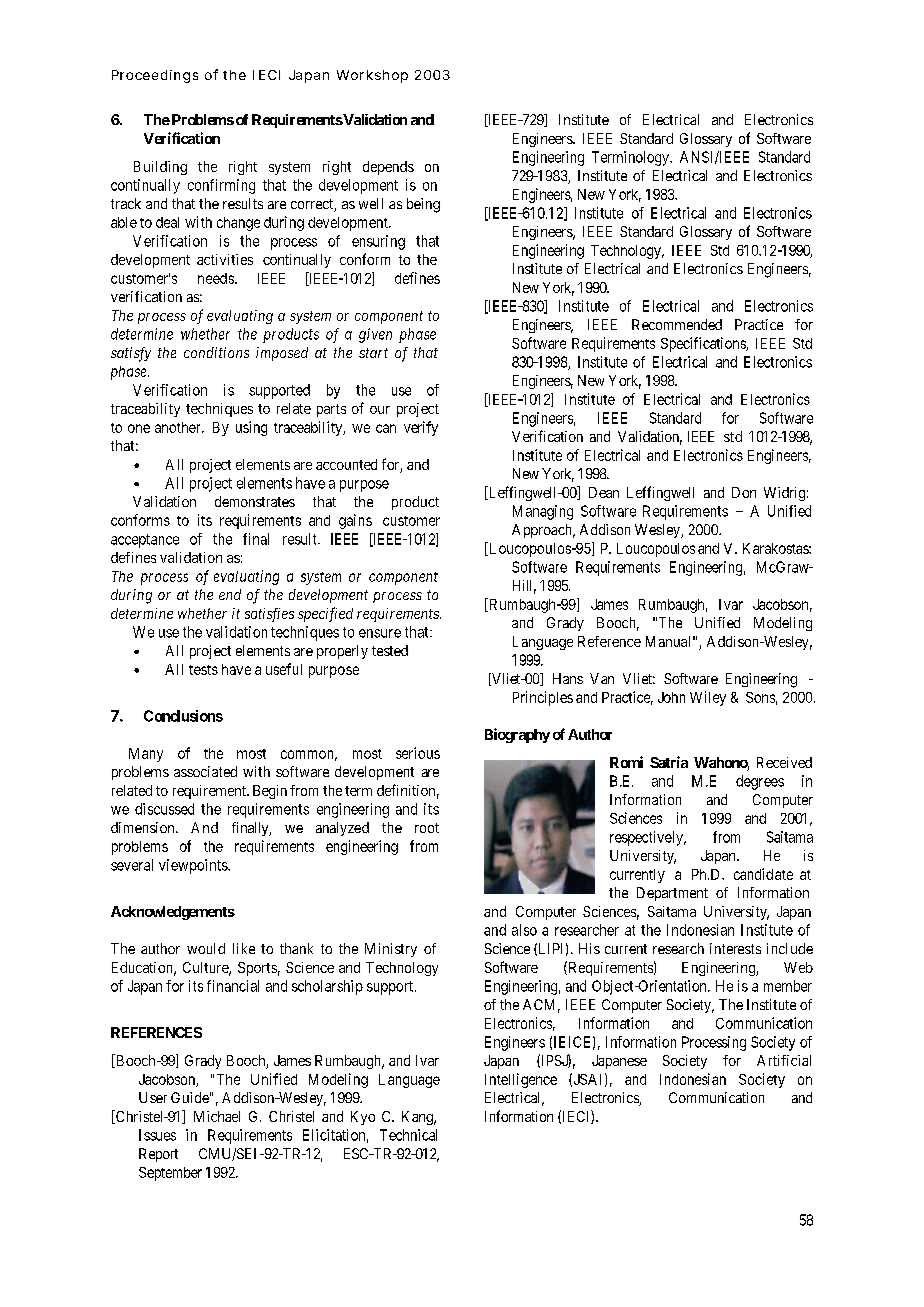 This document has width=924, height=1307. I want to click on also, so click(524, 930).
